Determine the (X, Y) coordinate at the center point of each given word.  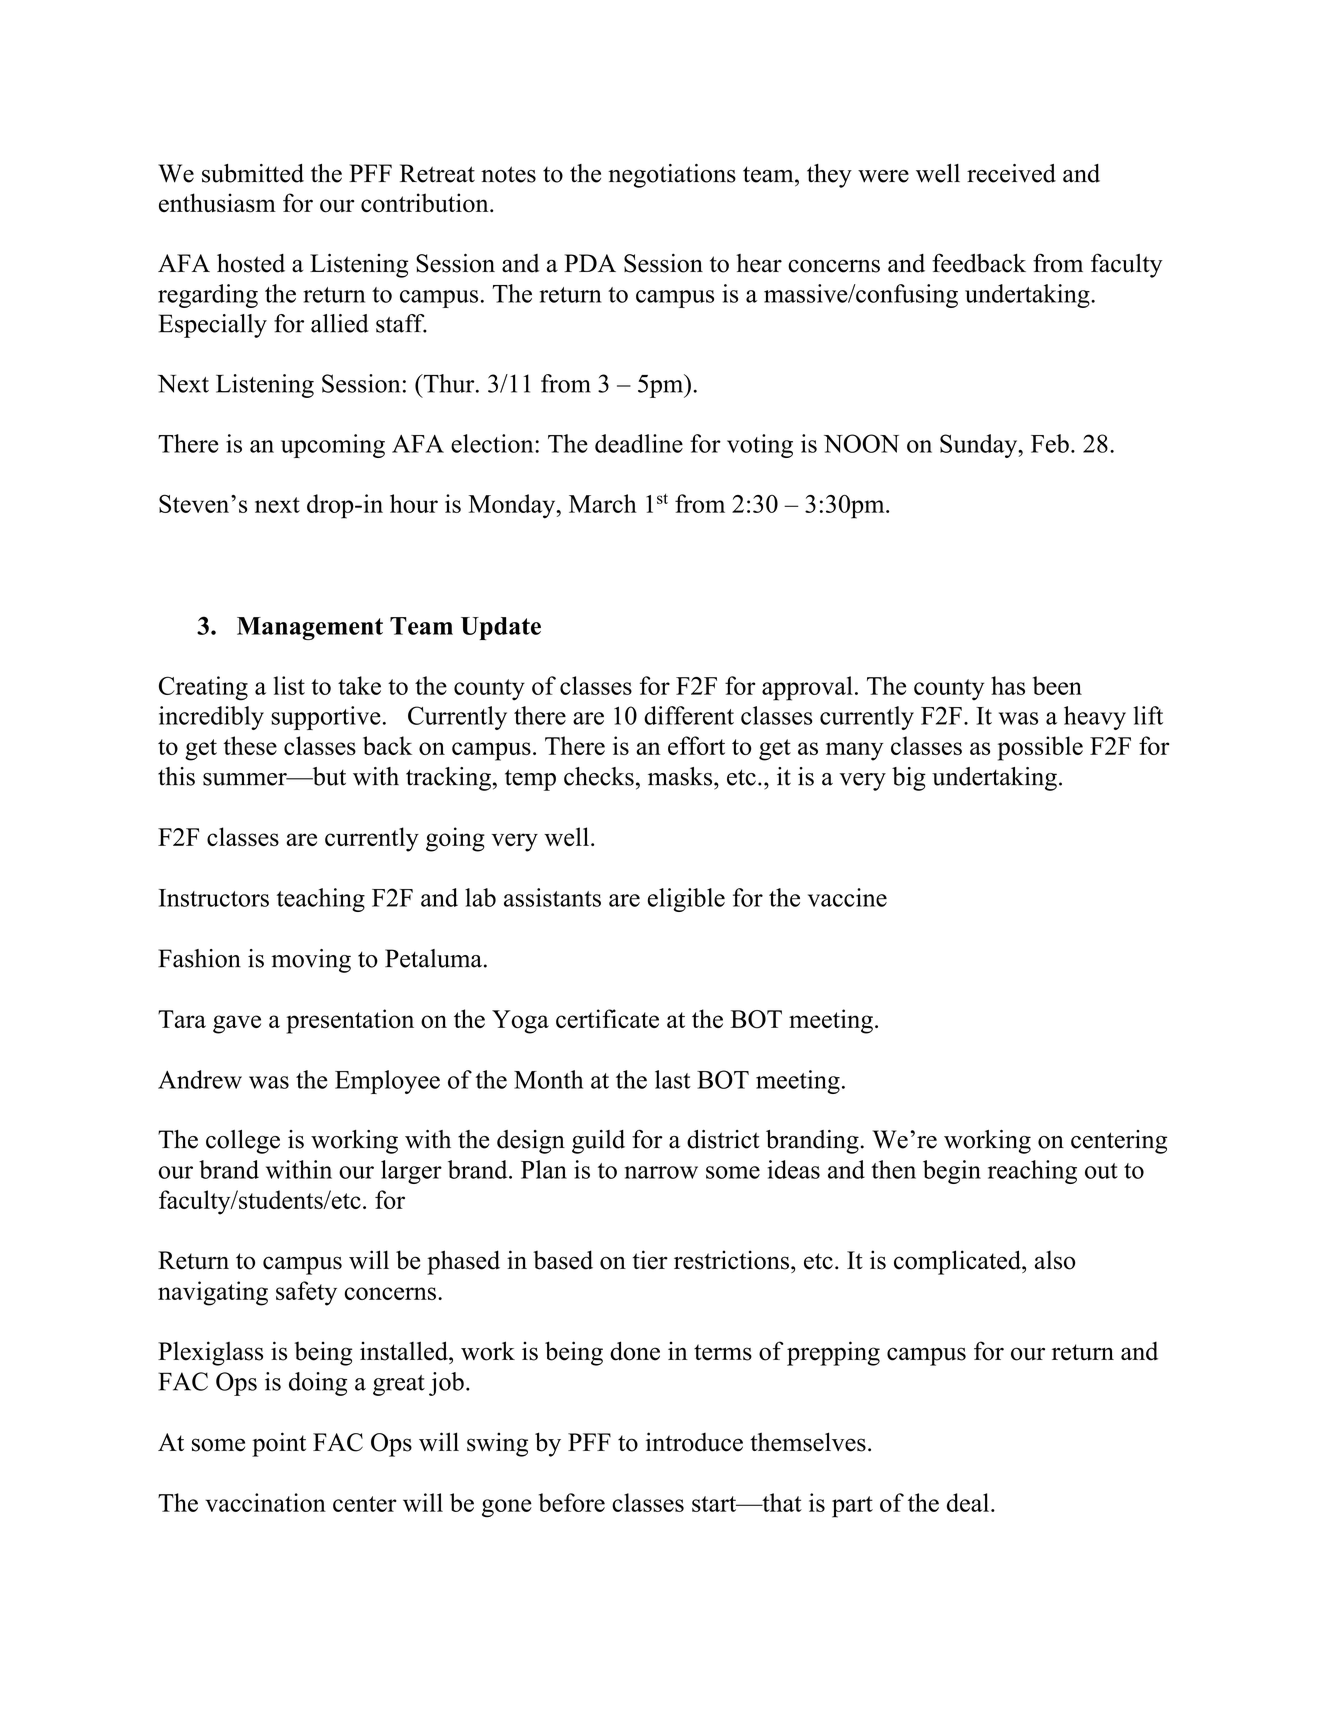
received (1011, 173)
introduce (694, 1442)
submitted (253, 173)
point (279, 1444)
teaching (321, 900)
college (243, 1142)
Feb (1050, 443)
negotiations (672, 176)
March (603, 503)
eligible (686, 900)
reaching (1032, 1172)
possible (1040, 748)
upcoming (333, 446)
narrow (661, 1172)
